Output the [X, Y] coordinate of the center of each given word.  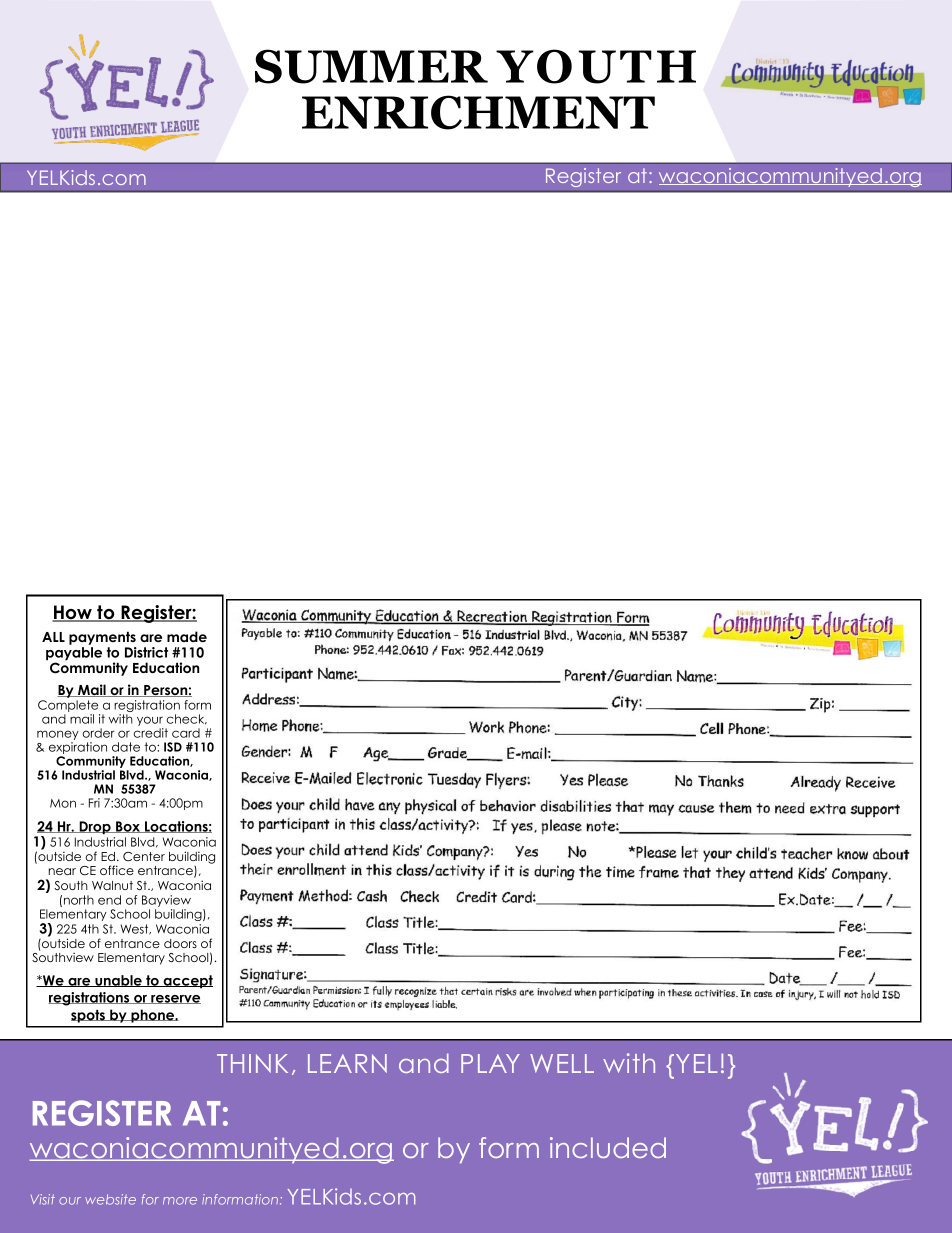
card [186, 733]
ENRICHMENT [478, 112]
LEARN [347, 1063]
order [98, 733]
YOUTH [596, 66]
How [73, 613]
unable [118, 981]
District [146, 652]
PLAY [490, 1063]
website [110, 1199]
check [186, 719]
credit [150, 733]
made [187, 636]
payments [102, 638]
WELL [562, 1063]
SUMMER [371, 66]
